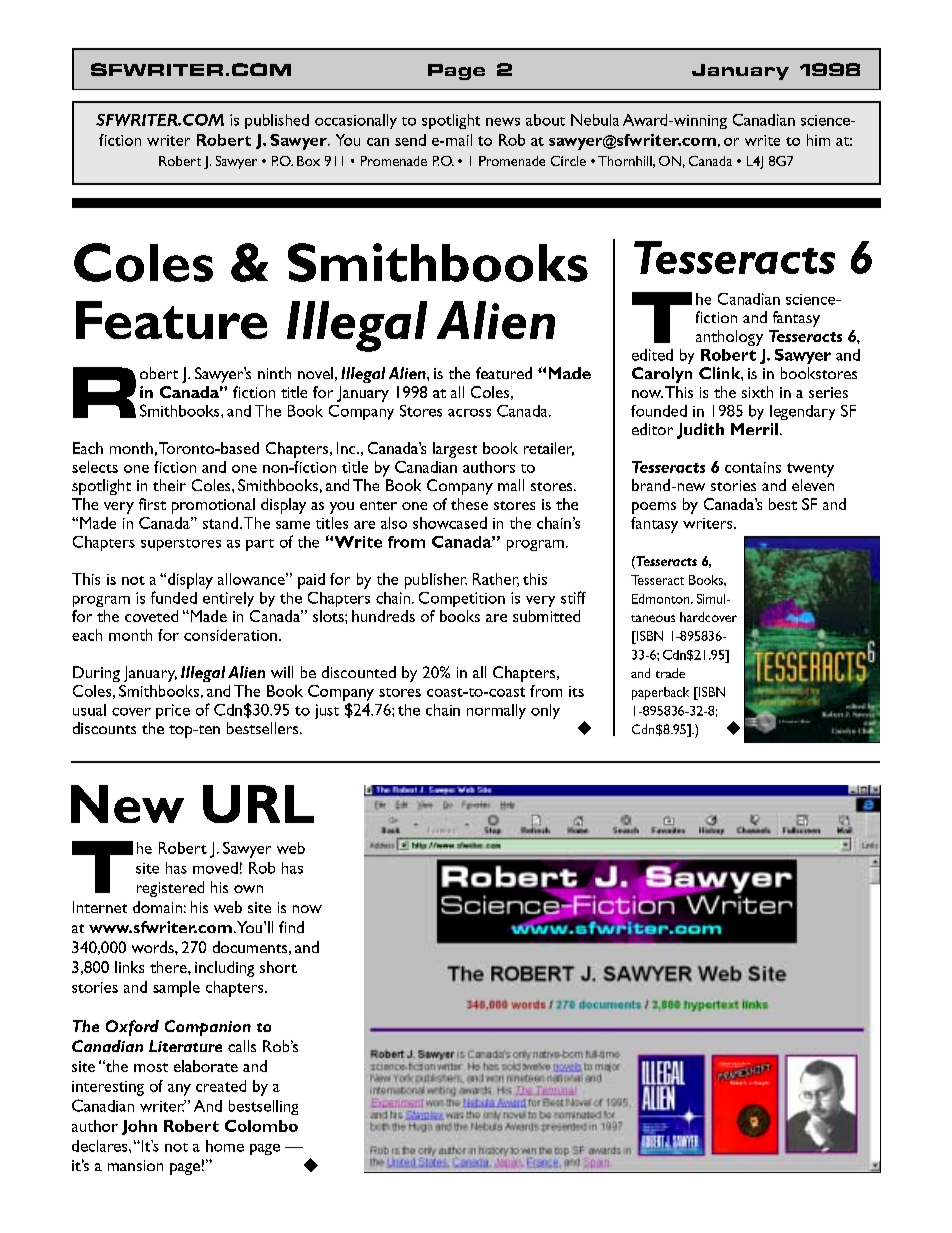  Describe the element at coordinates (139, 1127) in the image. I see `John` at that location.
